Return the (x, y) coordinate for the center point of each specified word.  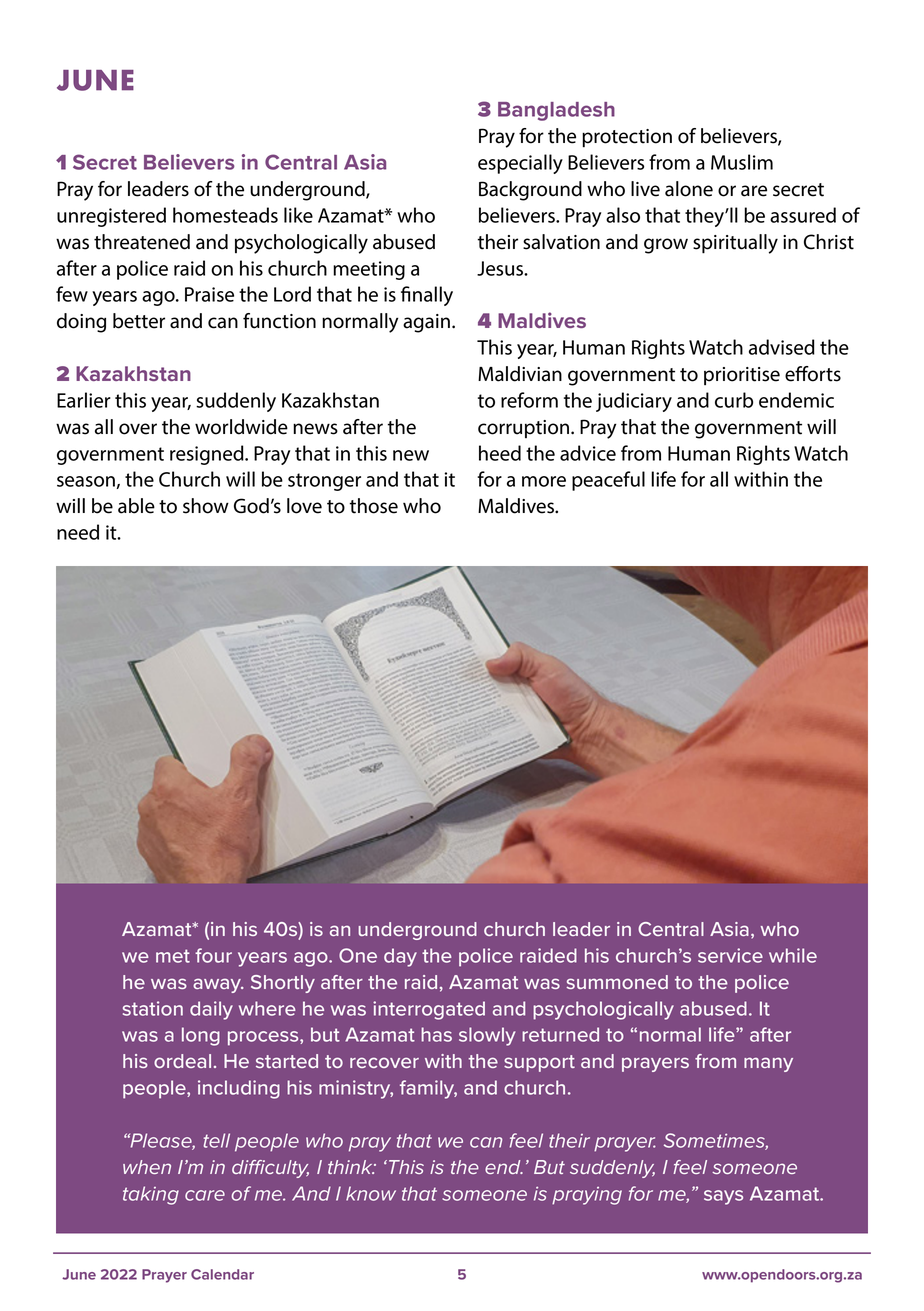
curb (734, 400)
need (78, 532)
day (400, 957)
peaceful (608, 481)
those (373, 506)
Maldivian (520, 374)
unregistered (111, 217)
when (147, 1167)
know (371, 1193)
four (213, 955)
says (723, 1197)
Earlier (84, 400)
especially (520, 164)
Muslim (742, 162)
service (730, 955)
